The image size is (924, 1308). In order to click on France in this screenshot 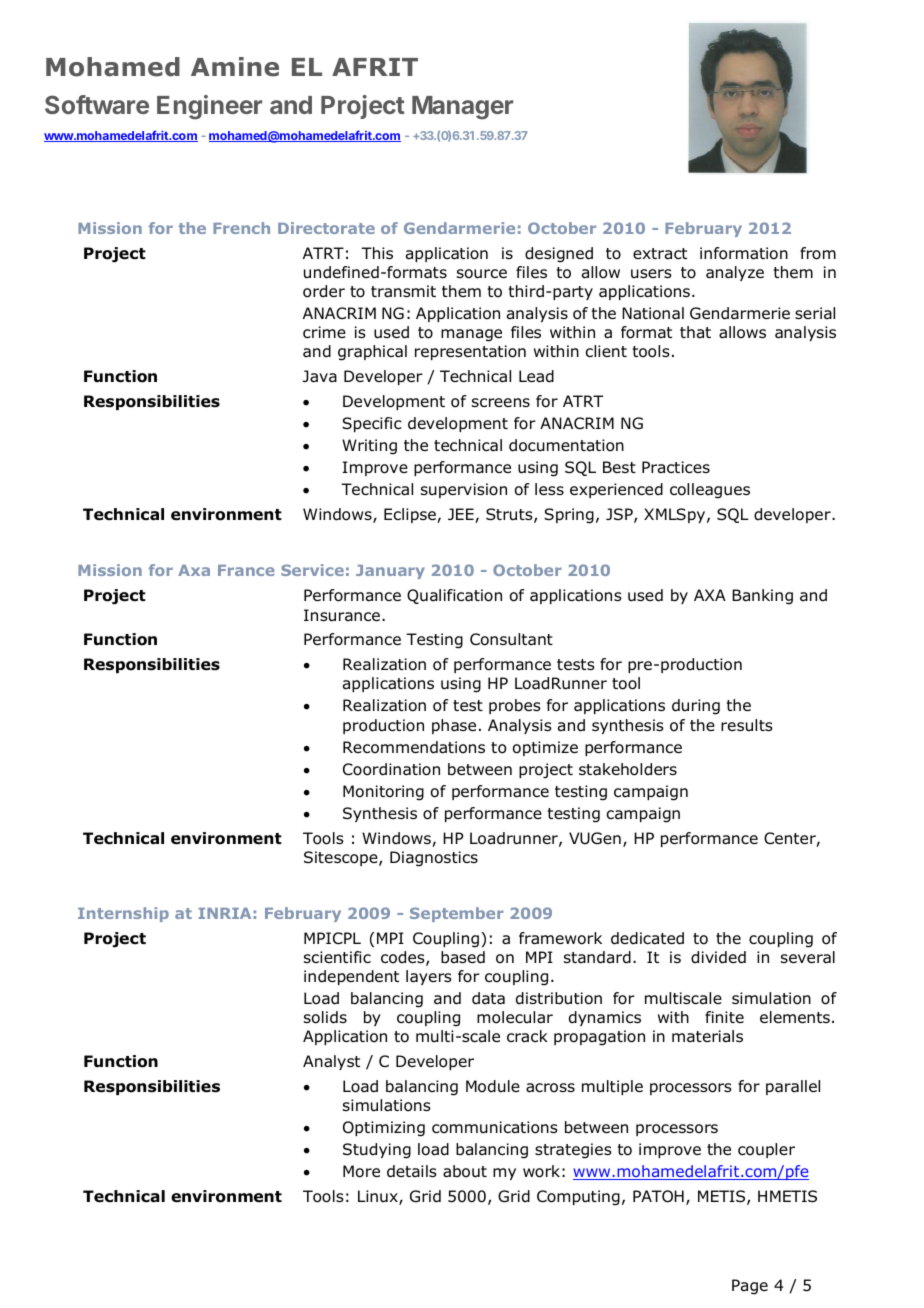, I will do `click(246, 570)`.
